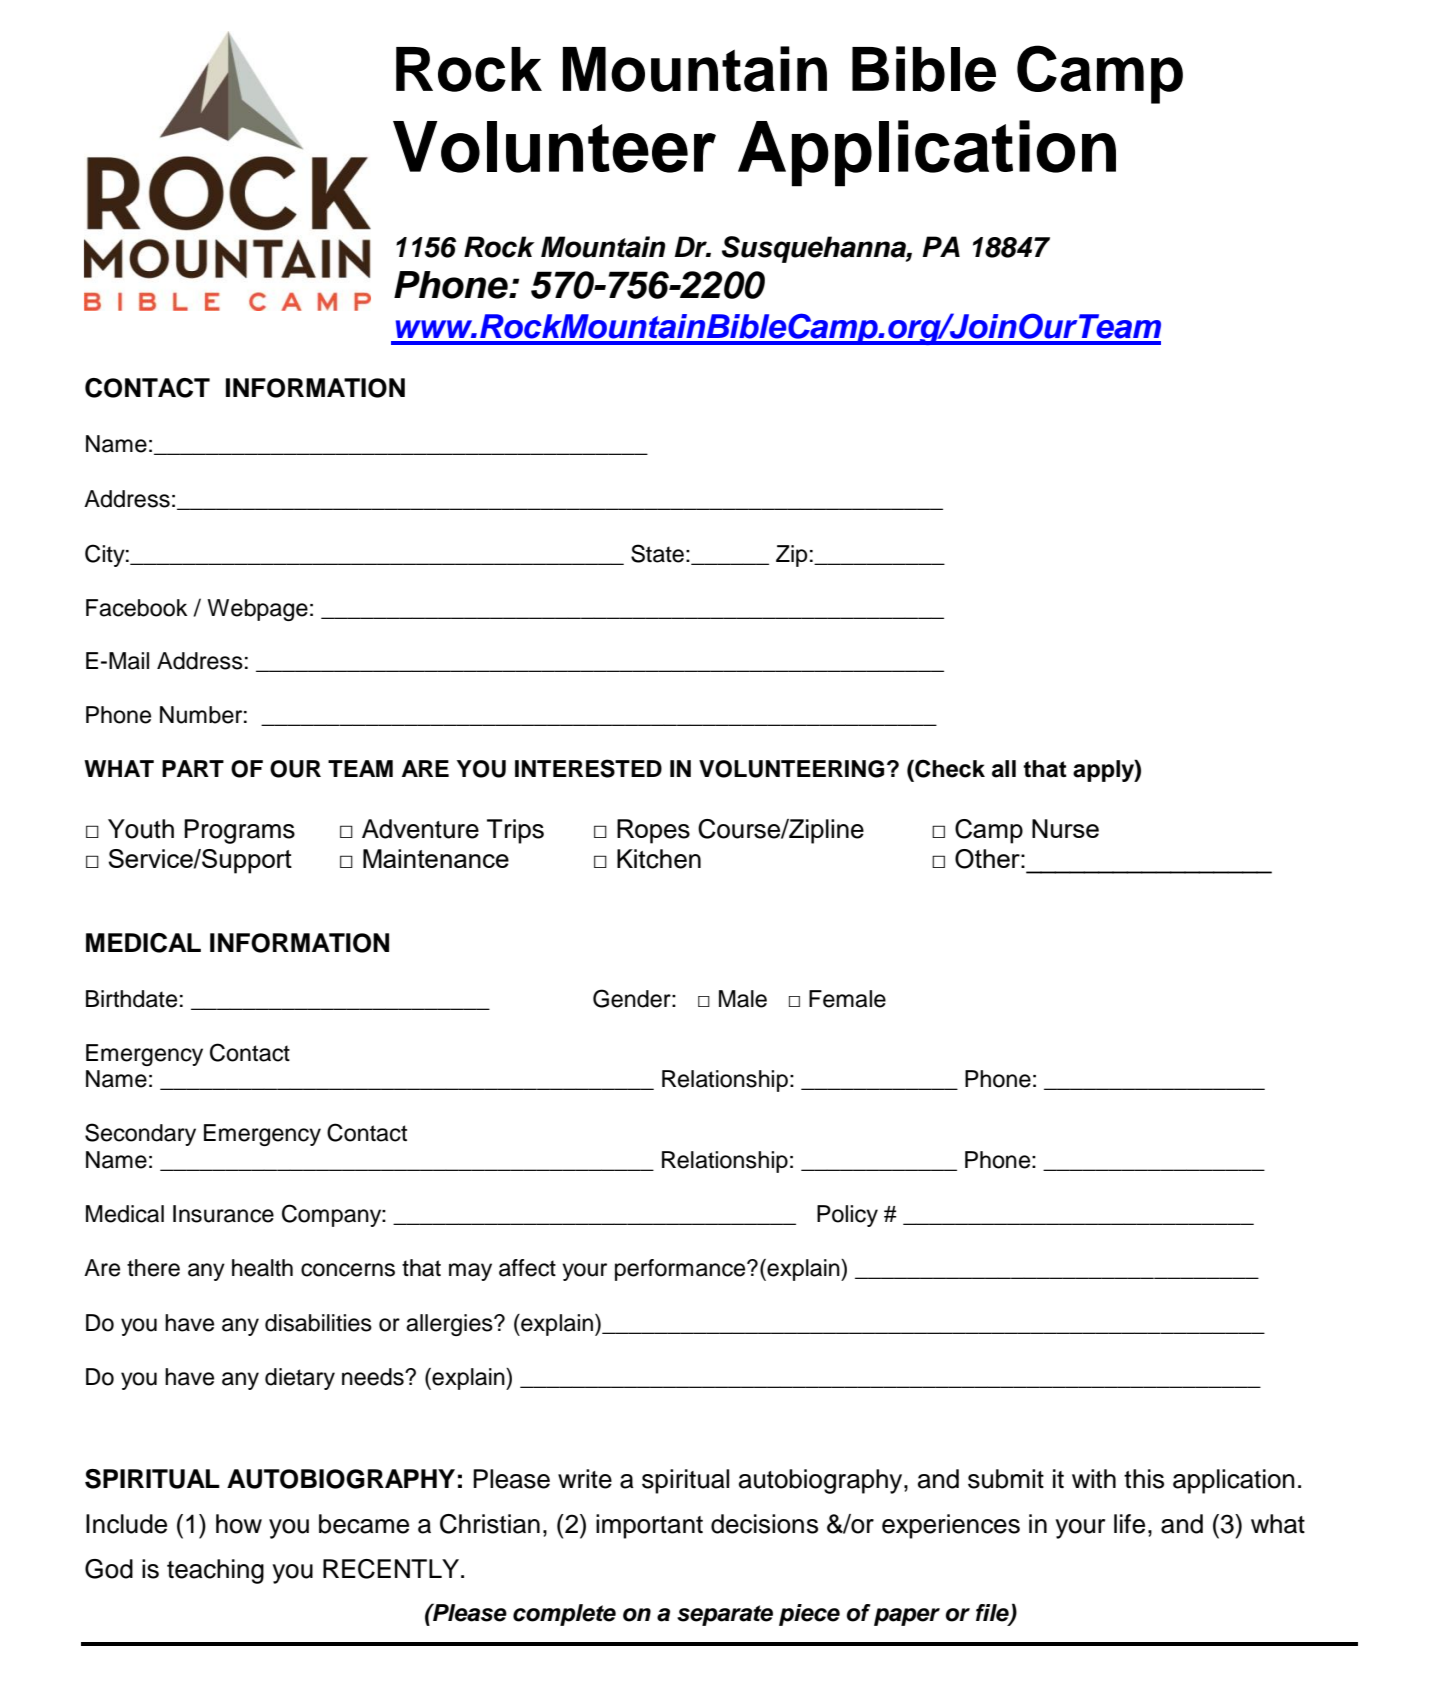 The image size is (1439, 1693). Describe the element at coordinates (223, 1214) in the page. I see `Insurance` at that location.
